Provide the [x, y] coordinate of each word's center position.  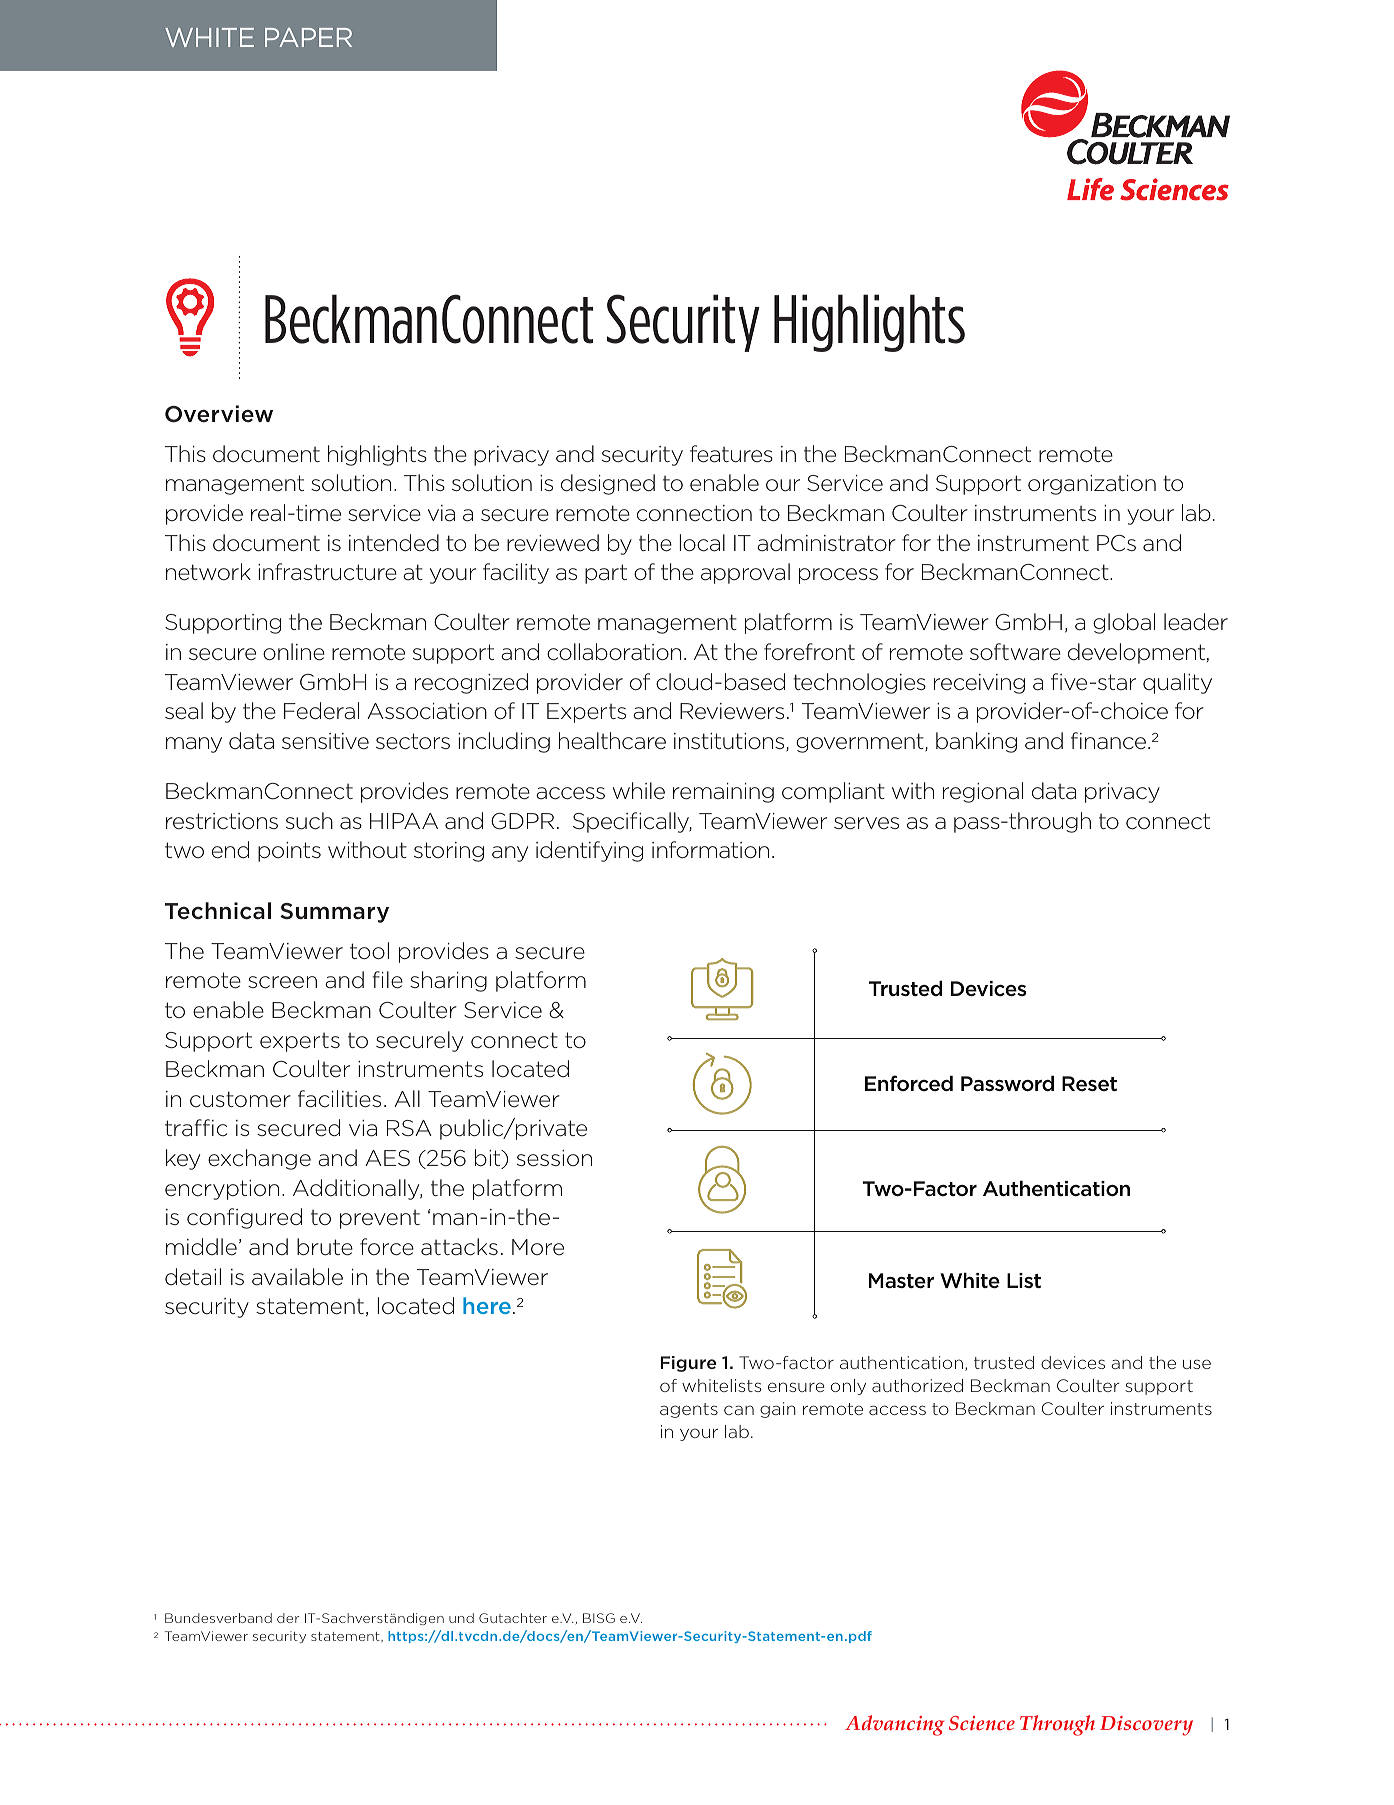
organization [1092, 485]
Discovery [1146, 1726]
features [731, 454]
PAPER [308, 37]
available [297, 1277]
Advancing [895, 1725]
